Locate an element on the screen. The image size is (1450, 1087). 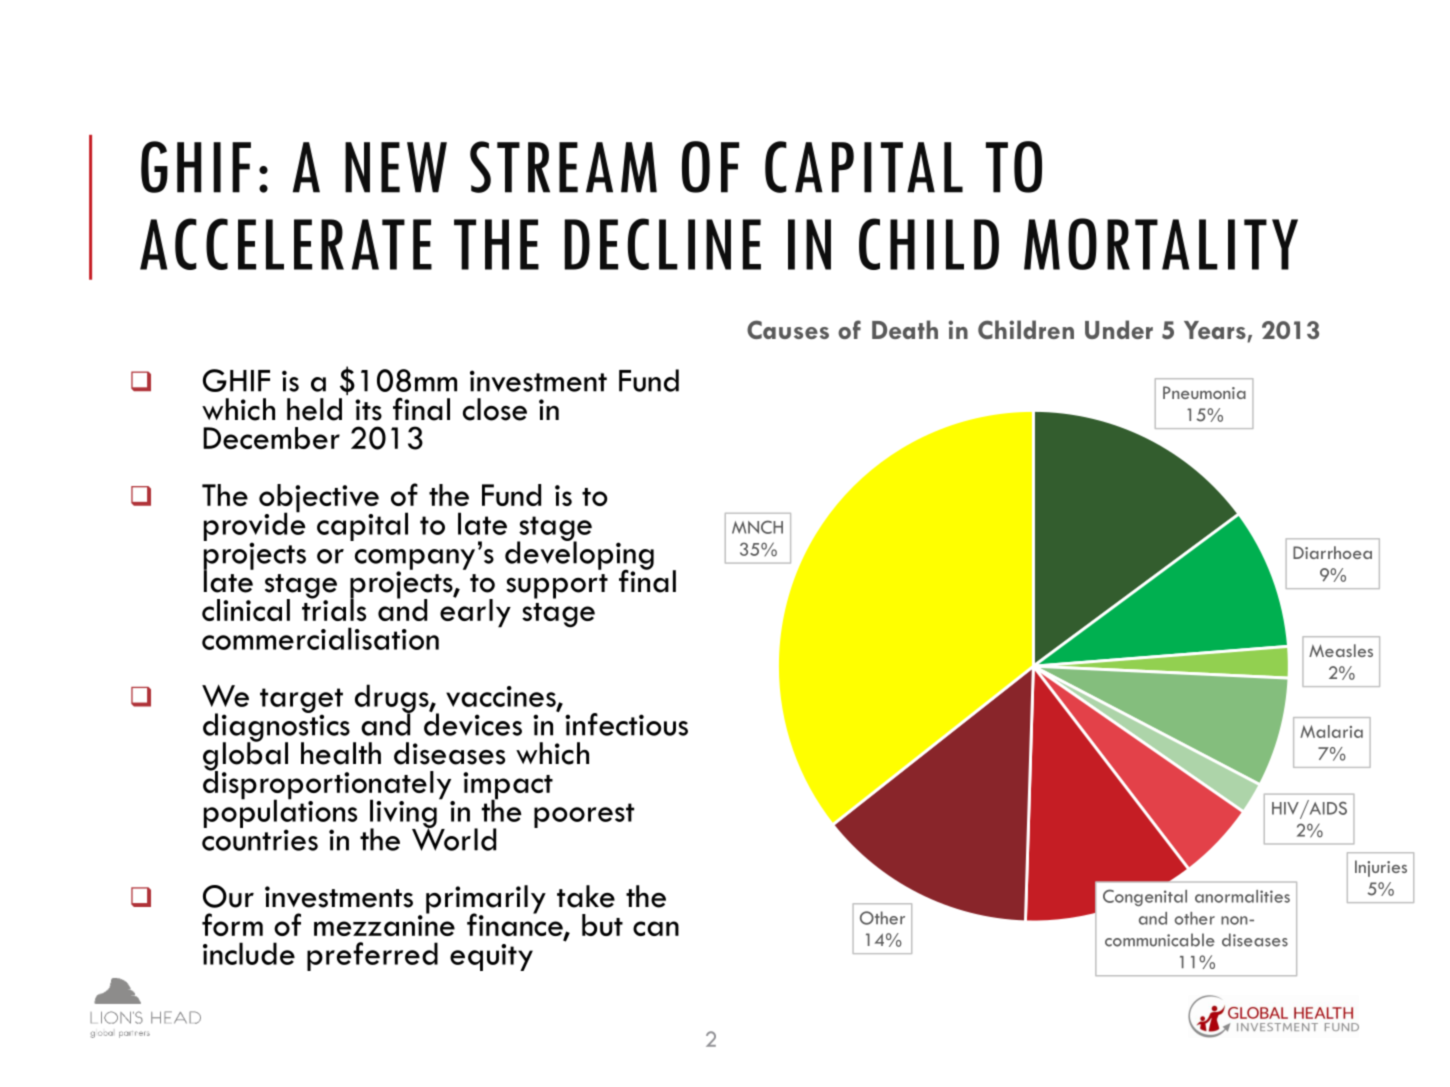
Congenital is located at coordinates (1145, 897).
